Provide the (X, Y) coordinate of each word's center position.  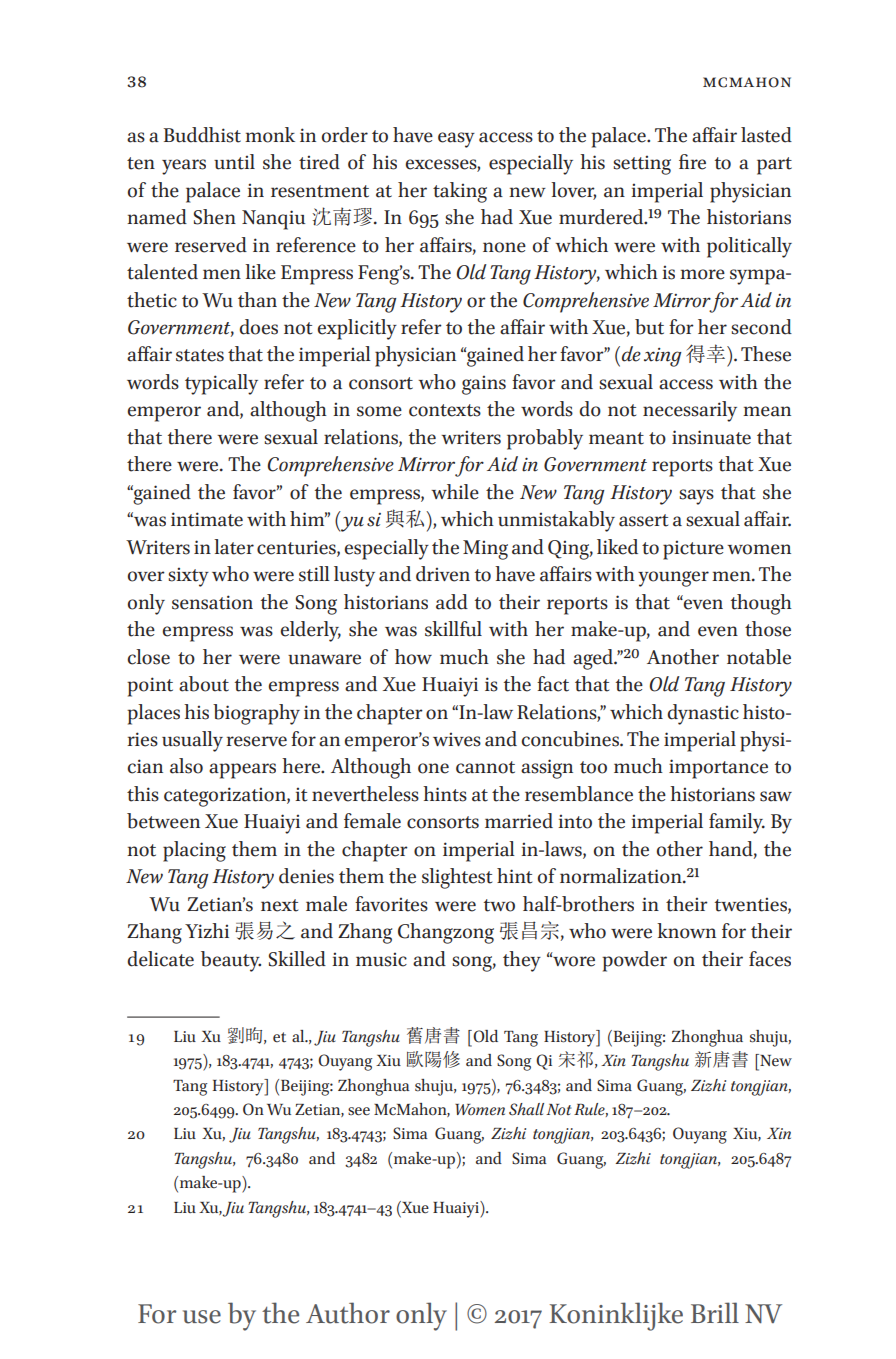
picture (693, 550)
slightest (457, 878)
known (686, 931)
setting (642, 165)
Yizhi (207, 930)
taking (460, 192)
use (202, 1317)
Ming (485, 550)
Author (348, 1313)
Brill (715, 1312)
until (234, 162)
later (234, 547)
